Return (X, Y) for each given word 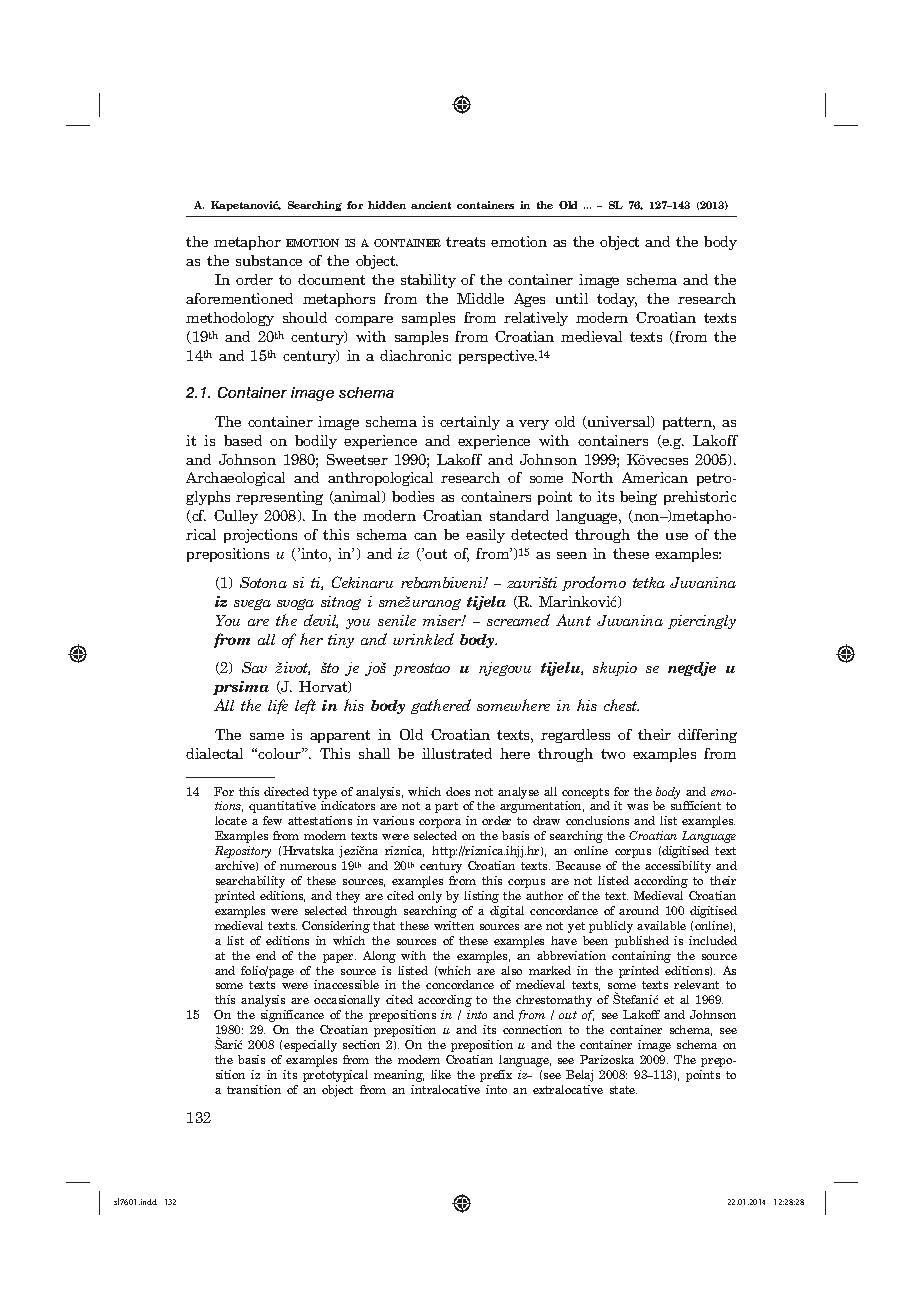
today (617, 300)
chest (621, 705)
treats (465, 242)
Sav (254, 667)
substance (269, 260)
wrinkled (423, 639)
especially (310, 1046)
